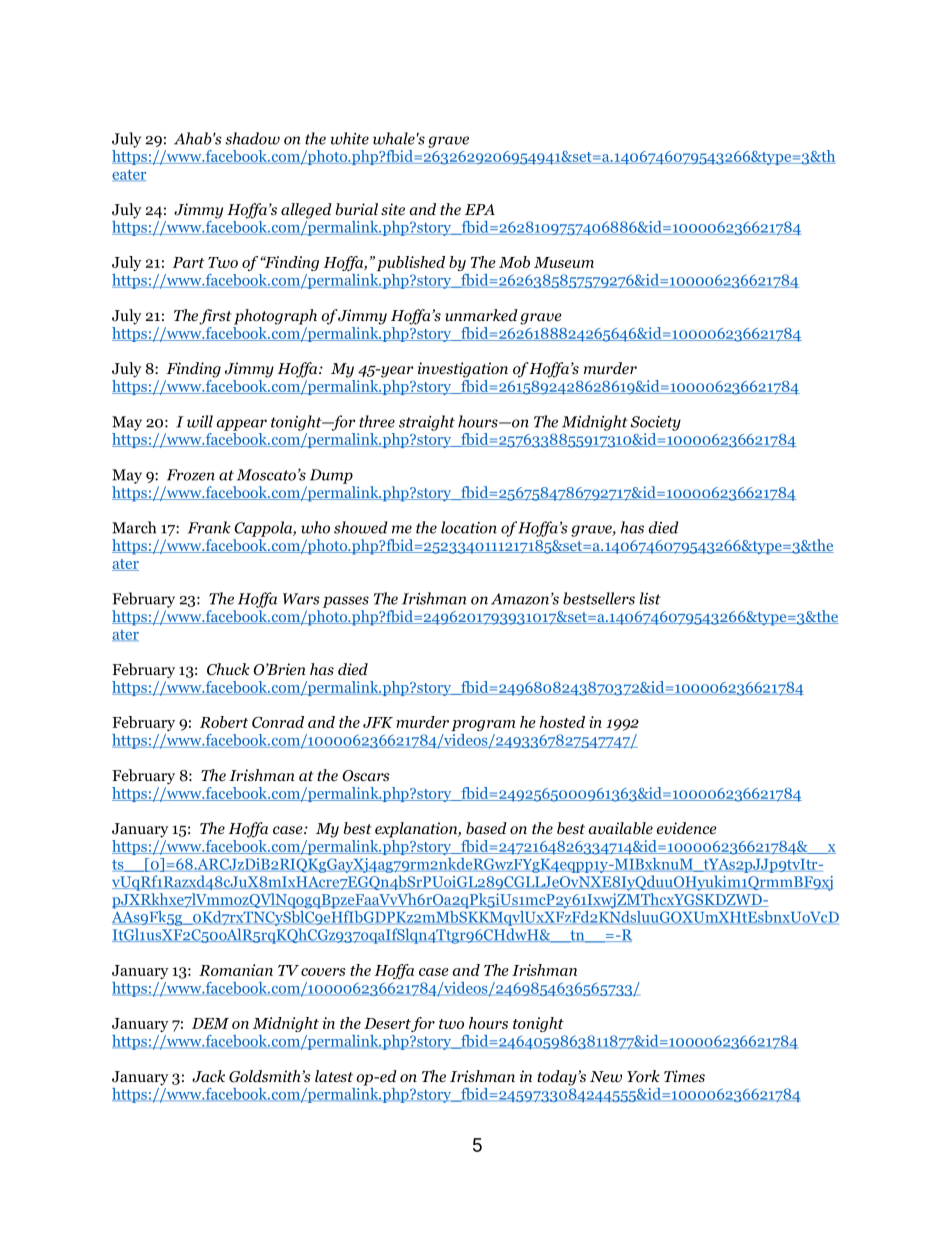 The height and width of the page is (1233, 952). I want to click on hosted, so click(562, 722).
